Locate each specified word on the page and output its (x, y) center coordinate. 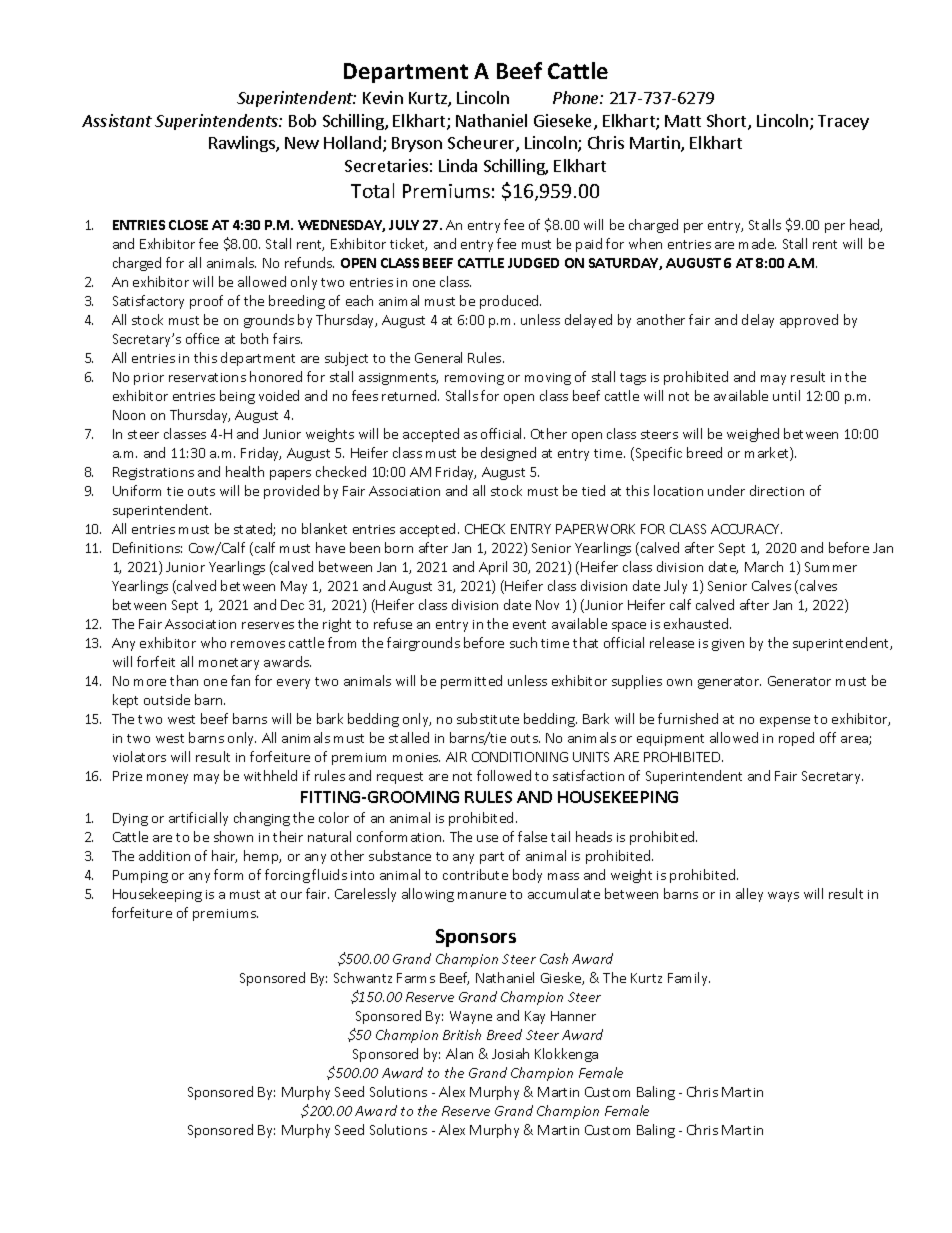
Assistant (117, 120)
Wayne (471, 1017)
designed (508, 454)
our (291, 895)
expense (785, 722)
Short (728, 122)
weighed (753, 435)
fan (240, 680)
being (237, 397)
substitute (488, 718)
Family (689, 979)
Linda (458, 165)
